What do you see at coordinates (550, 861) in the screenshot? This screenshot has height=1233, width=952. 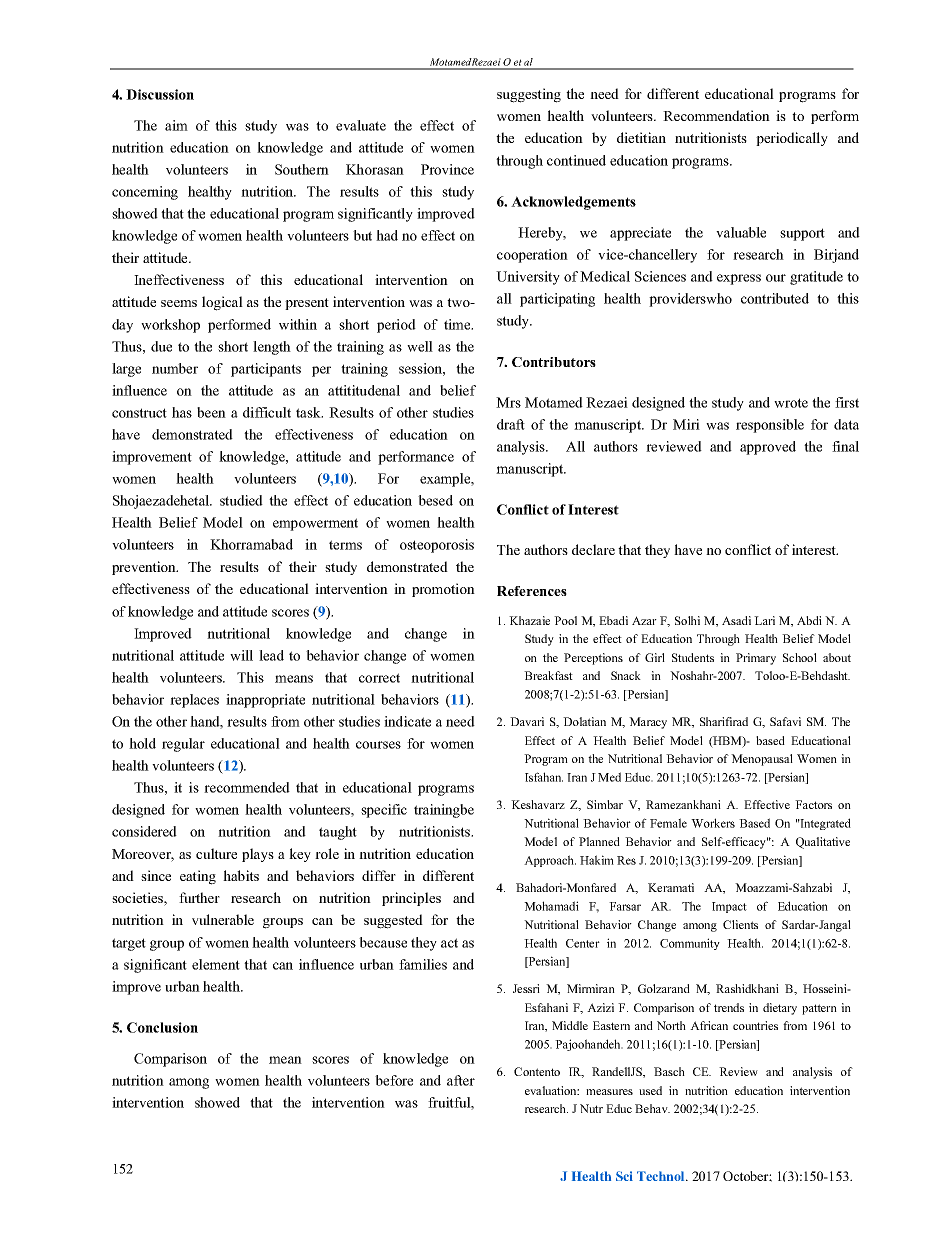 I see `Approach` at bounding box center [550, 861].
